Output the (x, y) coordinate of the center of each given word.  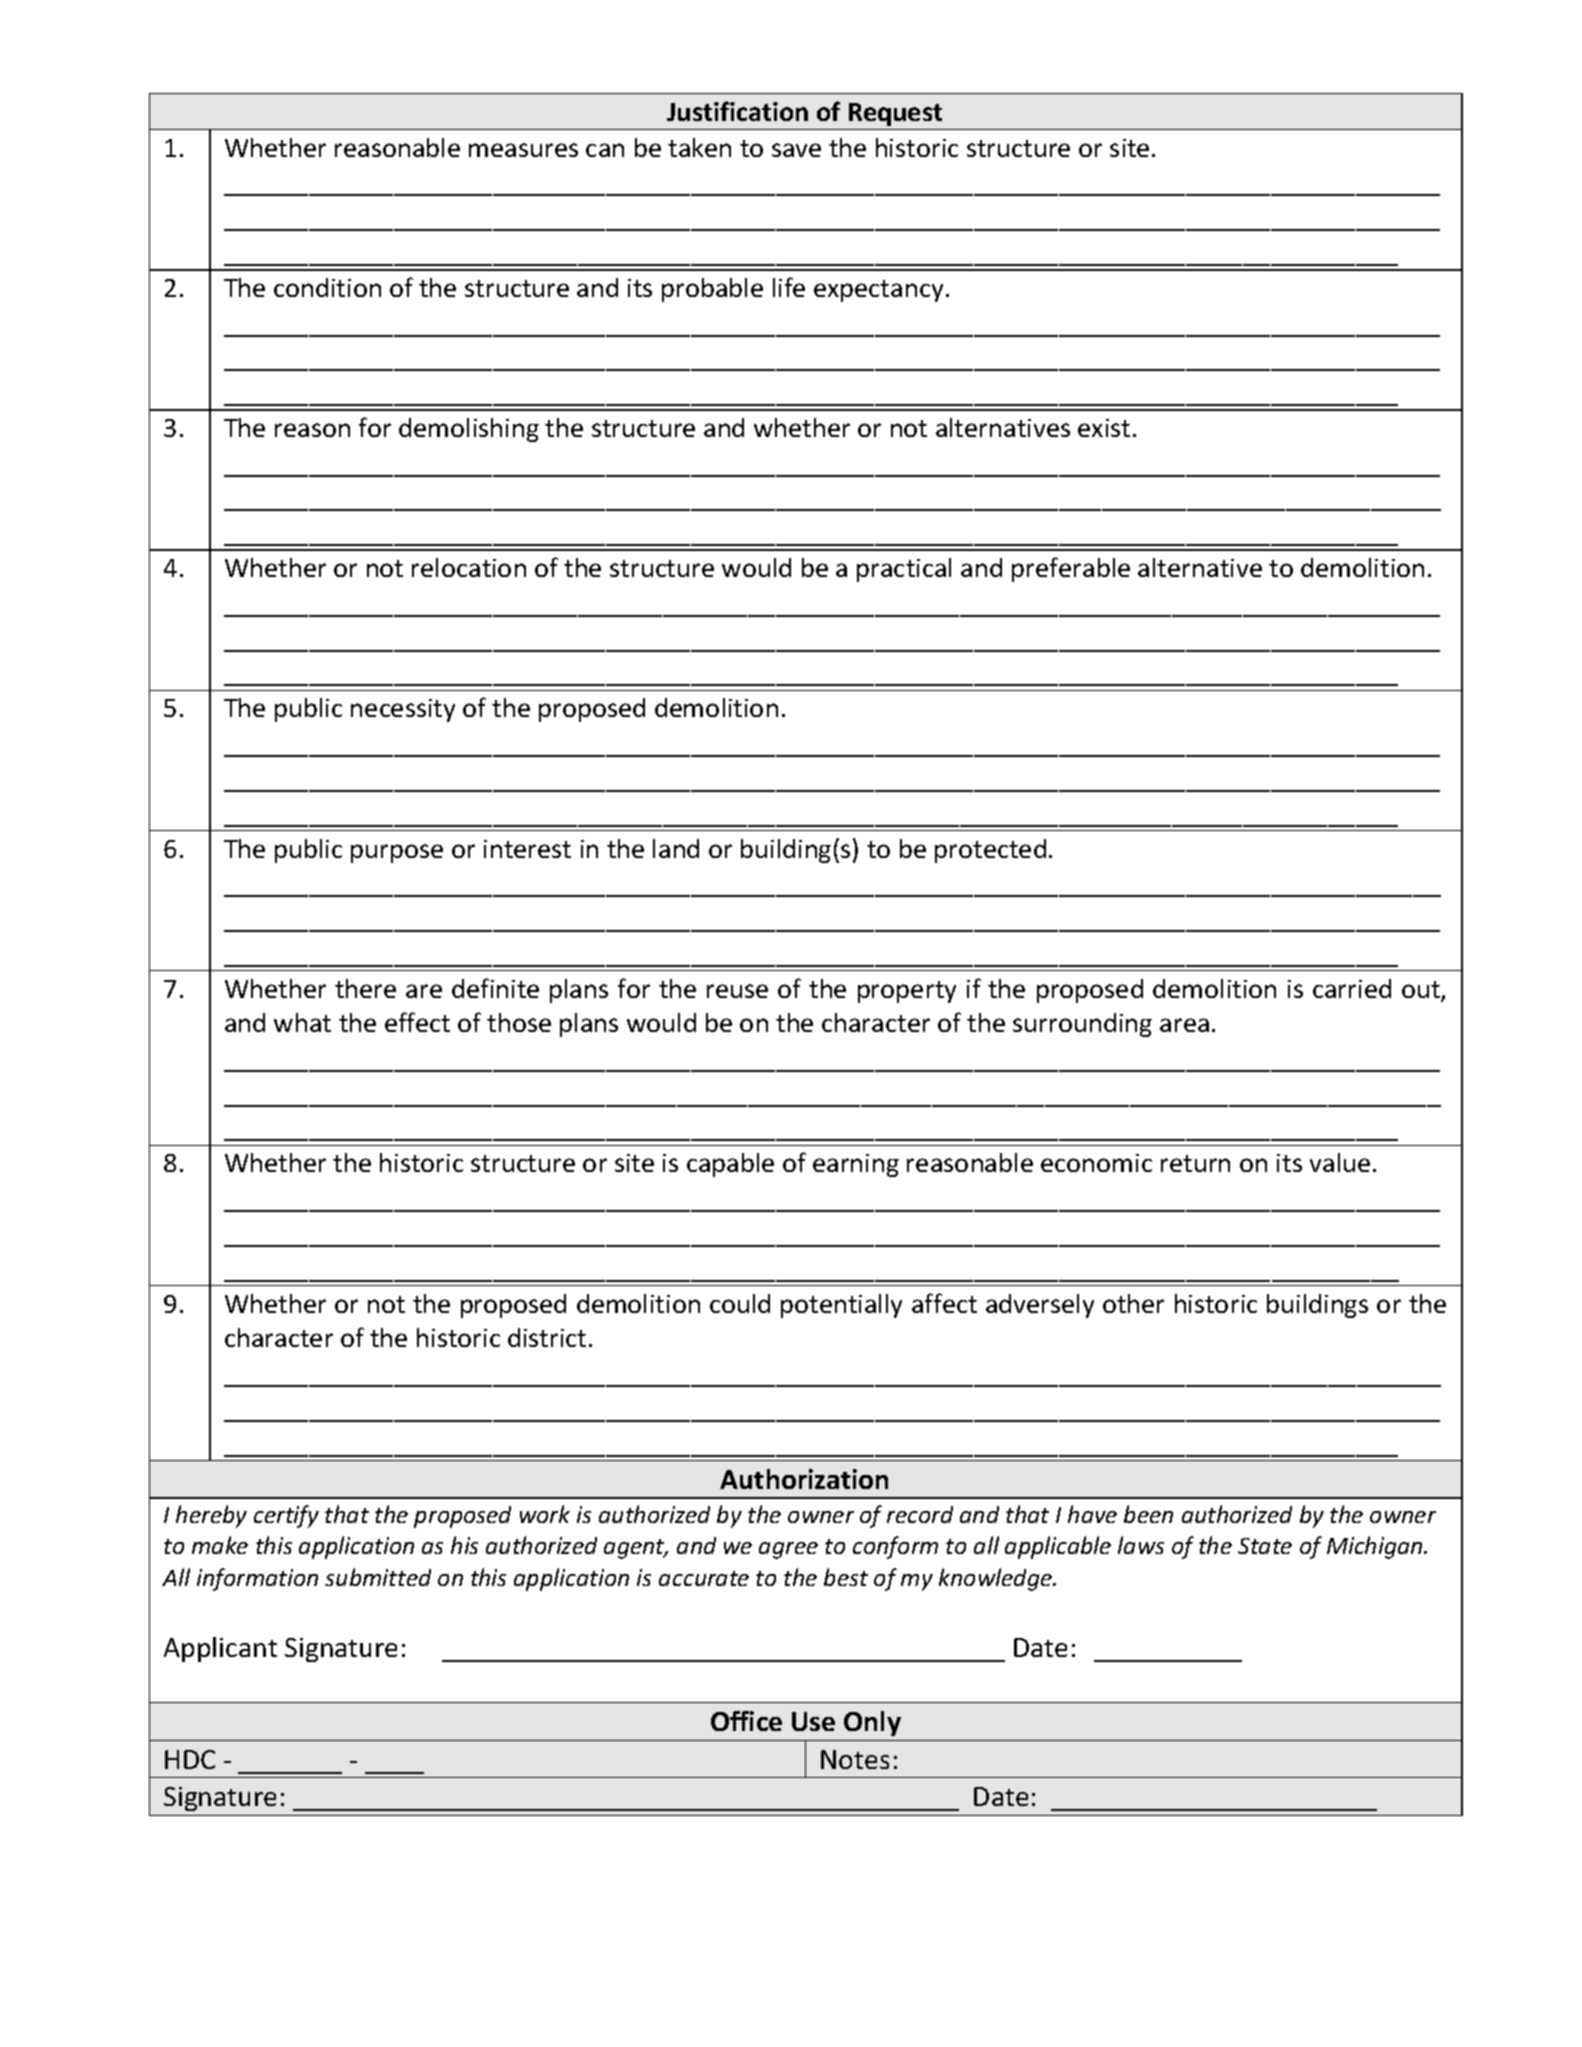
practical (904, 570)
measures (523, 150)
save (796, 150)
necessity (403, 710)
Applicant (220, 1649)
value (1340, 1162)
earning (856, 1165)
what (302, 1022)
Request (895, 114)
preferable (1071, 569)
